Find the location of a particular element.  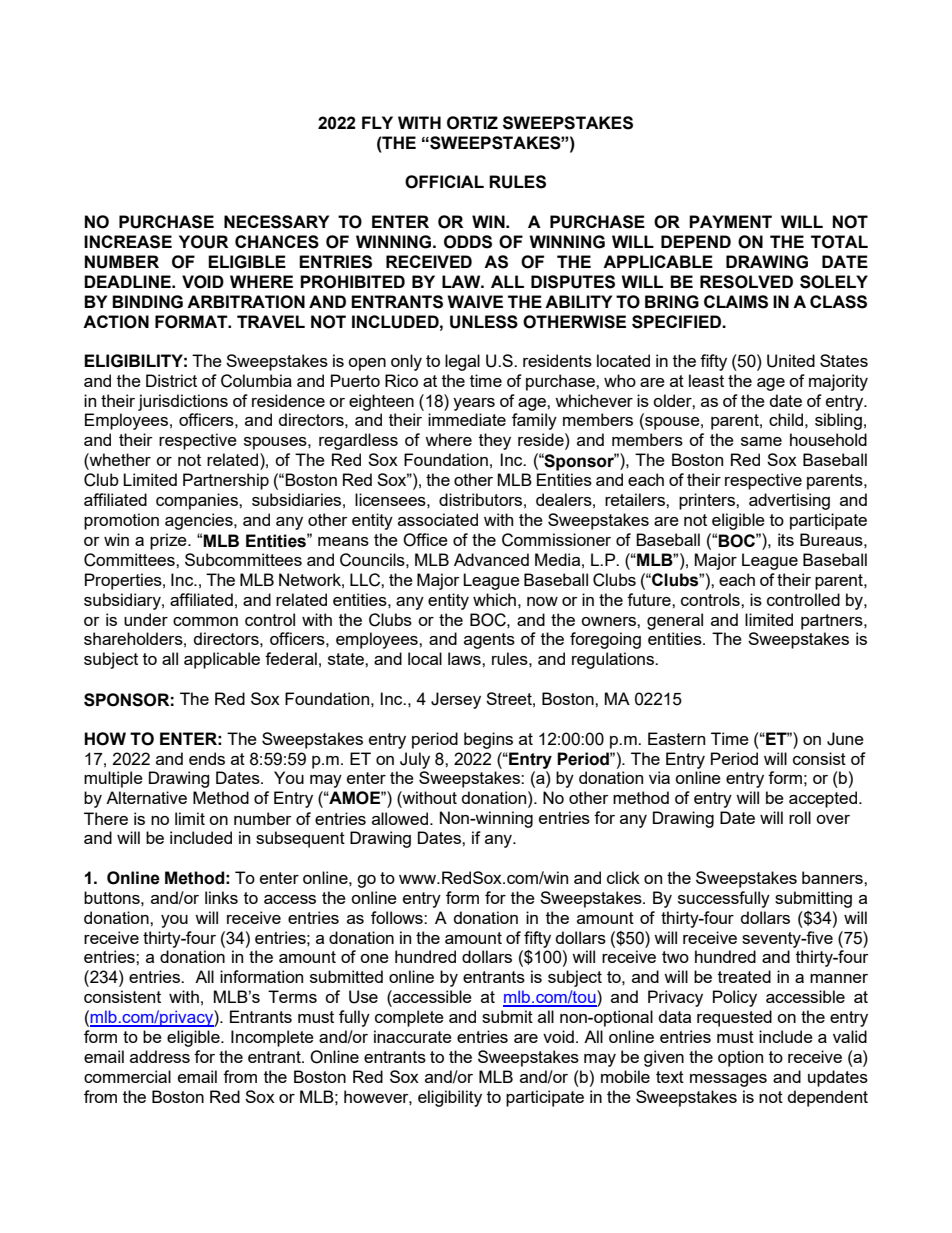

common is located at coordinates (205, 621).
